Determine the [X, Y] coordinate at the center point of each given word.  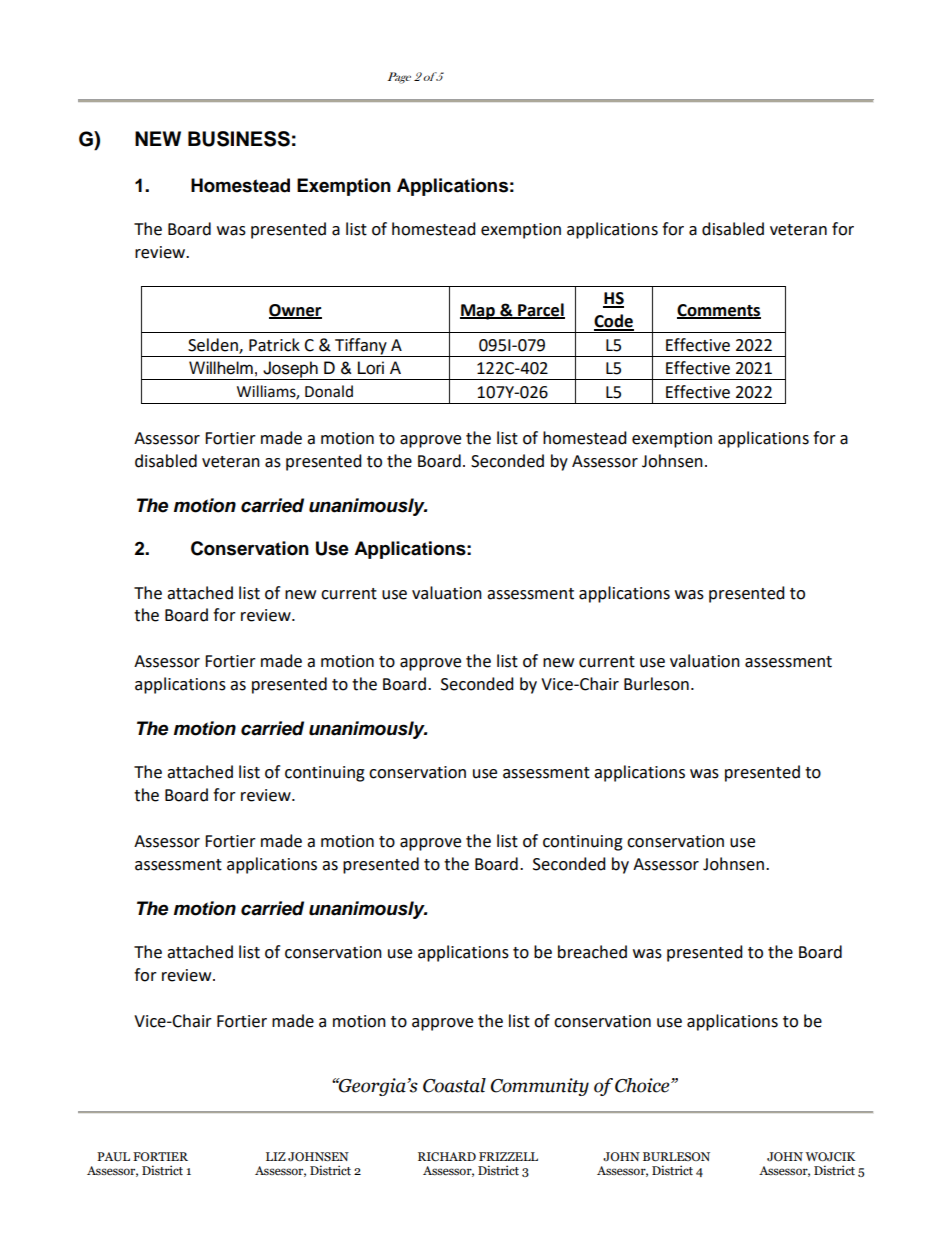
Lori [371, 368]
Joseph [290, 370]
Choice [643, 1085]
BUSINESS [239, 139]
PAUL [113, 1157]
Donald [329, 391]
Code [614, 322]
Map [478, 312]
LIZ [276, 1156]
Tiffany [361, 346]
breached [592, 952]
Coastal [454, 1085]
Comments [719, 311]
